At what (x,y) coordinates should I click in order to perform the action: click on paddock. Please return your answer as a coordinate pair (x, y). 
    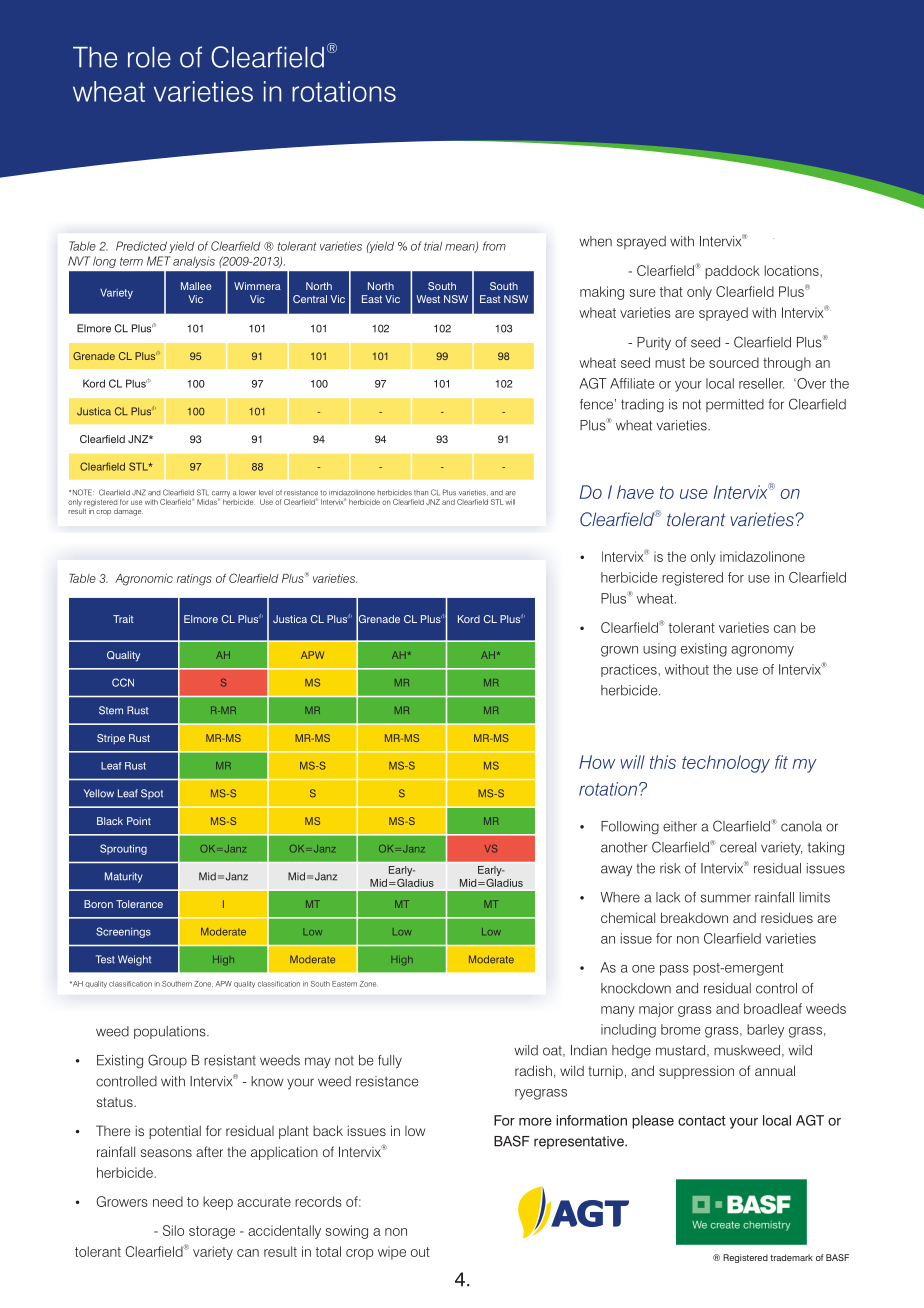
    Looking at the image, I should click on (732, 272).
